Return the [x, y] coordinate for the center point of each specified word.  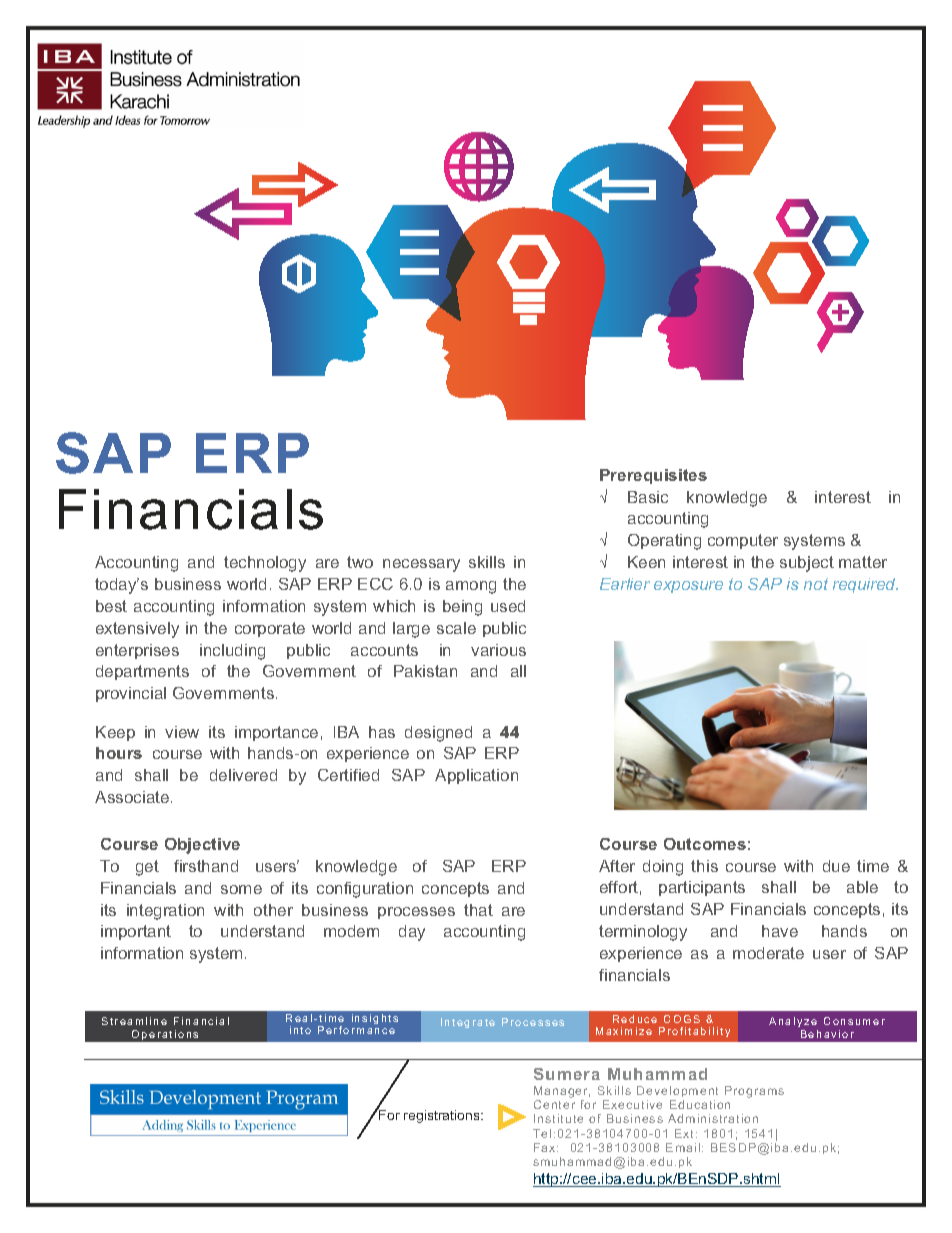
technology [265, 564]
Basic [648, 497]
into [300, 1030]
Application [476, 776]
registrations [443, 1116]
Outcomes [705, 844]
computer [743, 541]
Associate [133, 797]
